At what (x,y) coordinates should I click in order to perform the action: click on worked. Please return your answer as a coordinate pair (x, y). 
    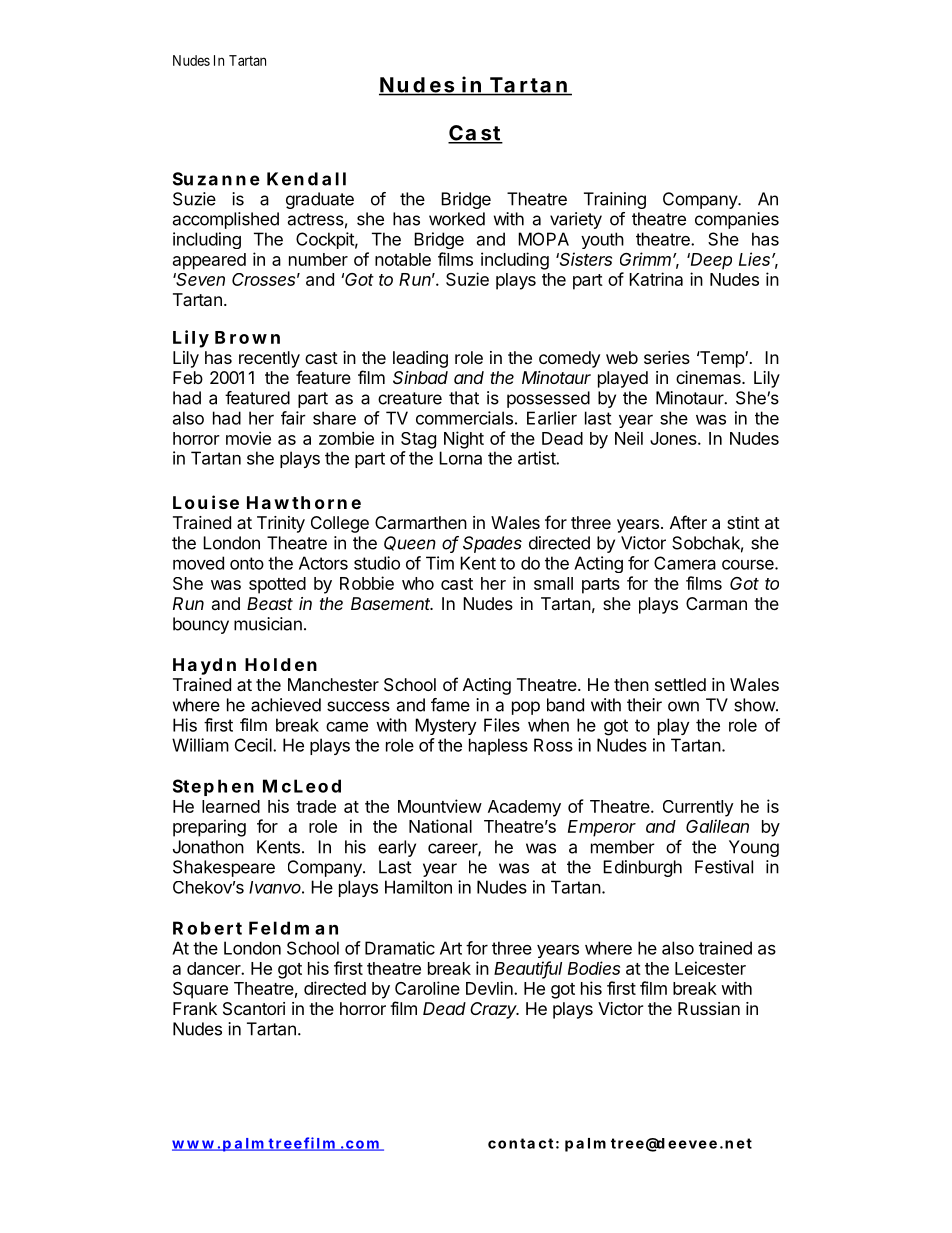
    Looking at the image, I should click on (457, 219).
